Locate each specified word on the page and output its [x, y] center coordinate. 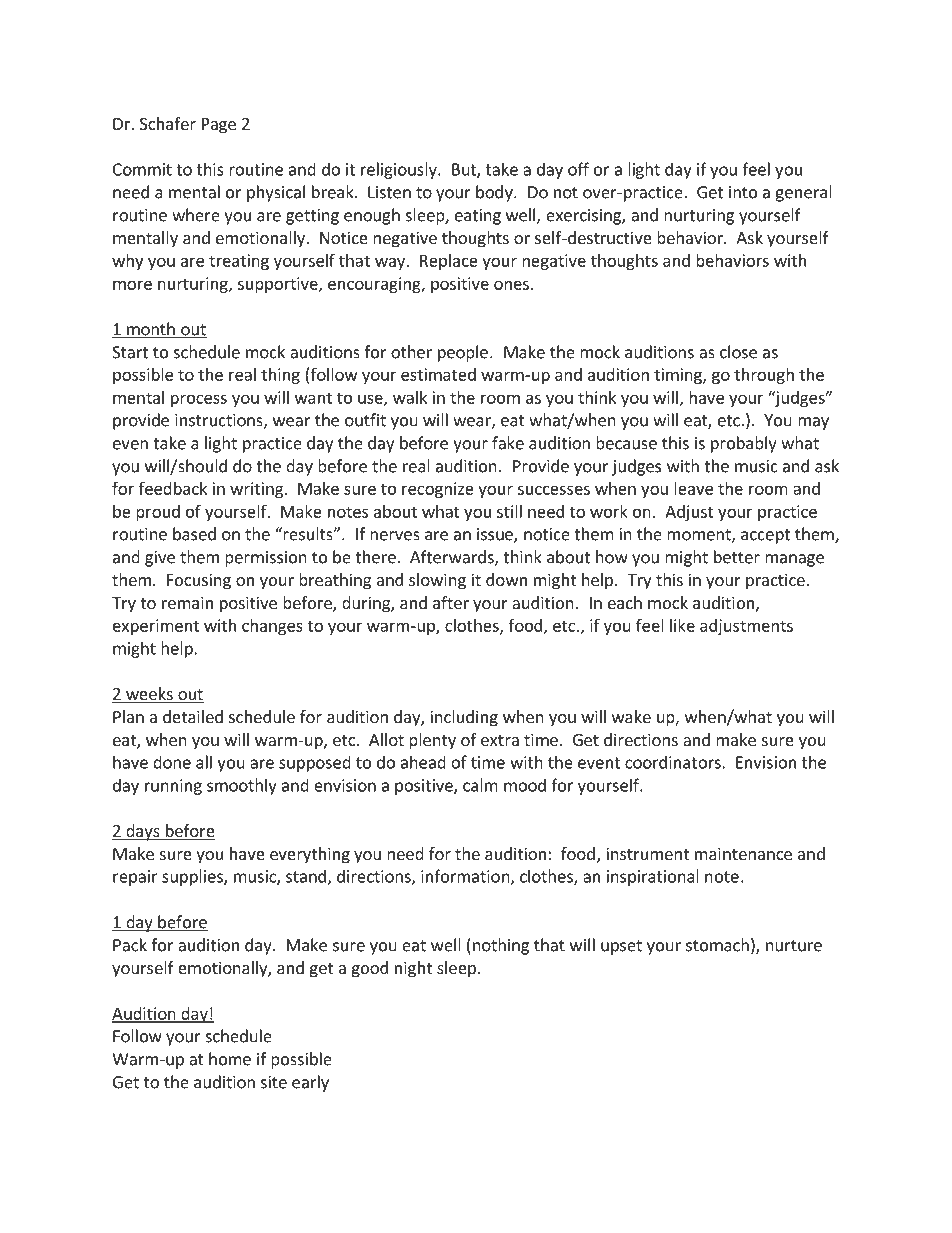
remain [187, 602]
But [465, 170]
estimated [438, 374]
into [743, 192]
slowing [437, 581]
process [199, 400]
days [143, 832]
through [764, 376]
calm [480, 785]
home [230, 1059]
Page [219, 126]
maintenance [743, 853]
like [682, 625]
